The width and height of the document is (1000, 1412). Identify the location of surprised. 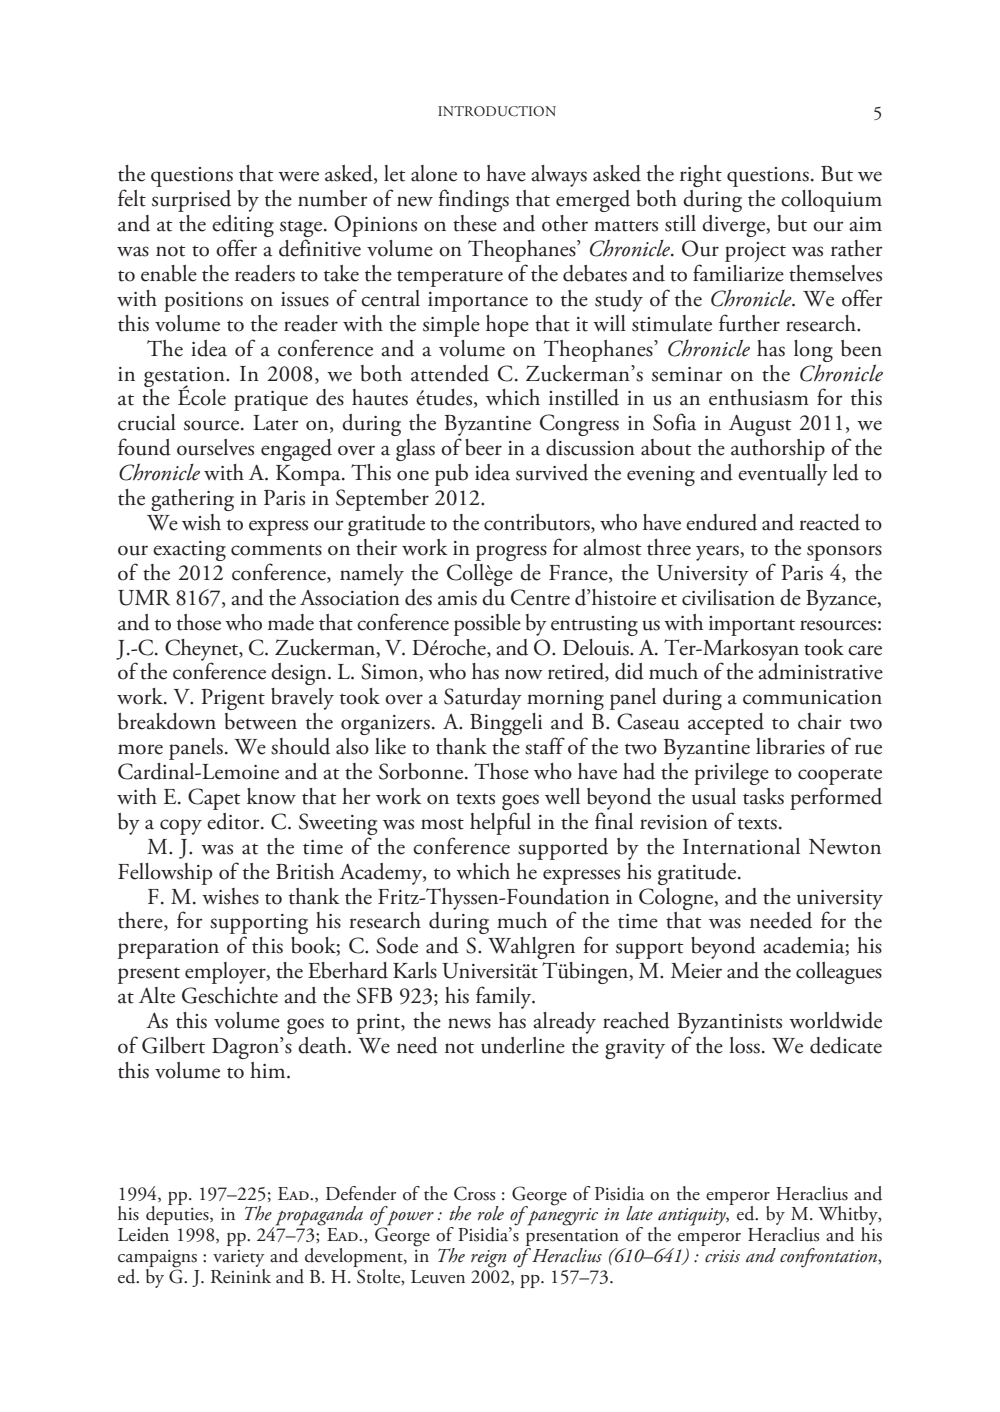
(191, 201).
